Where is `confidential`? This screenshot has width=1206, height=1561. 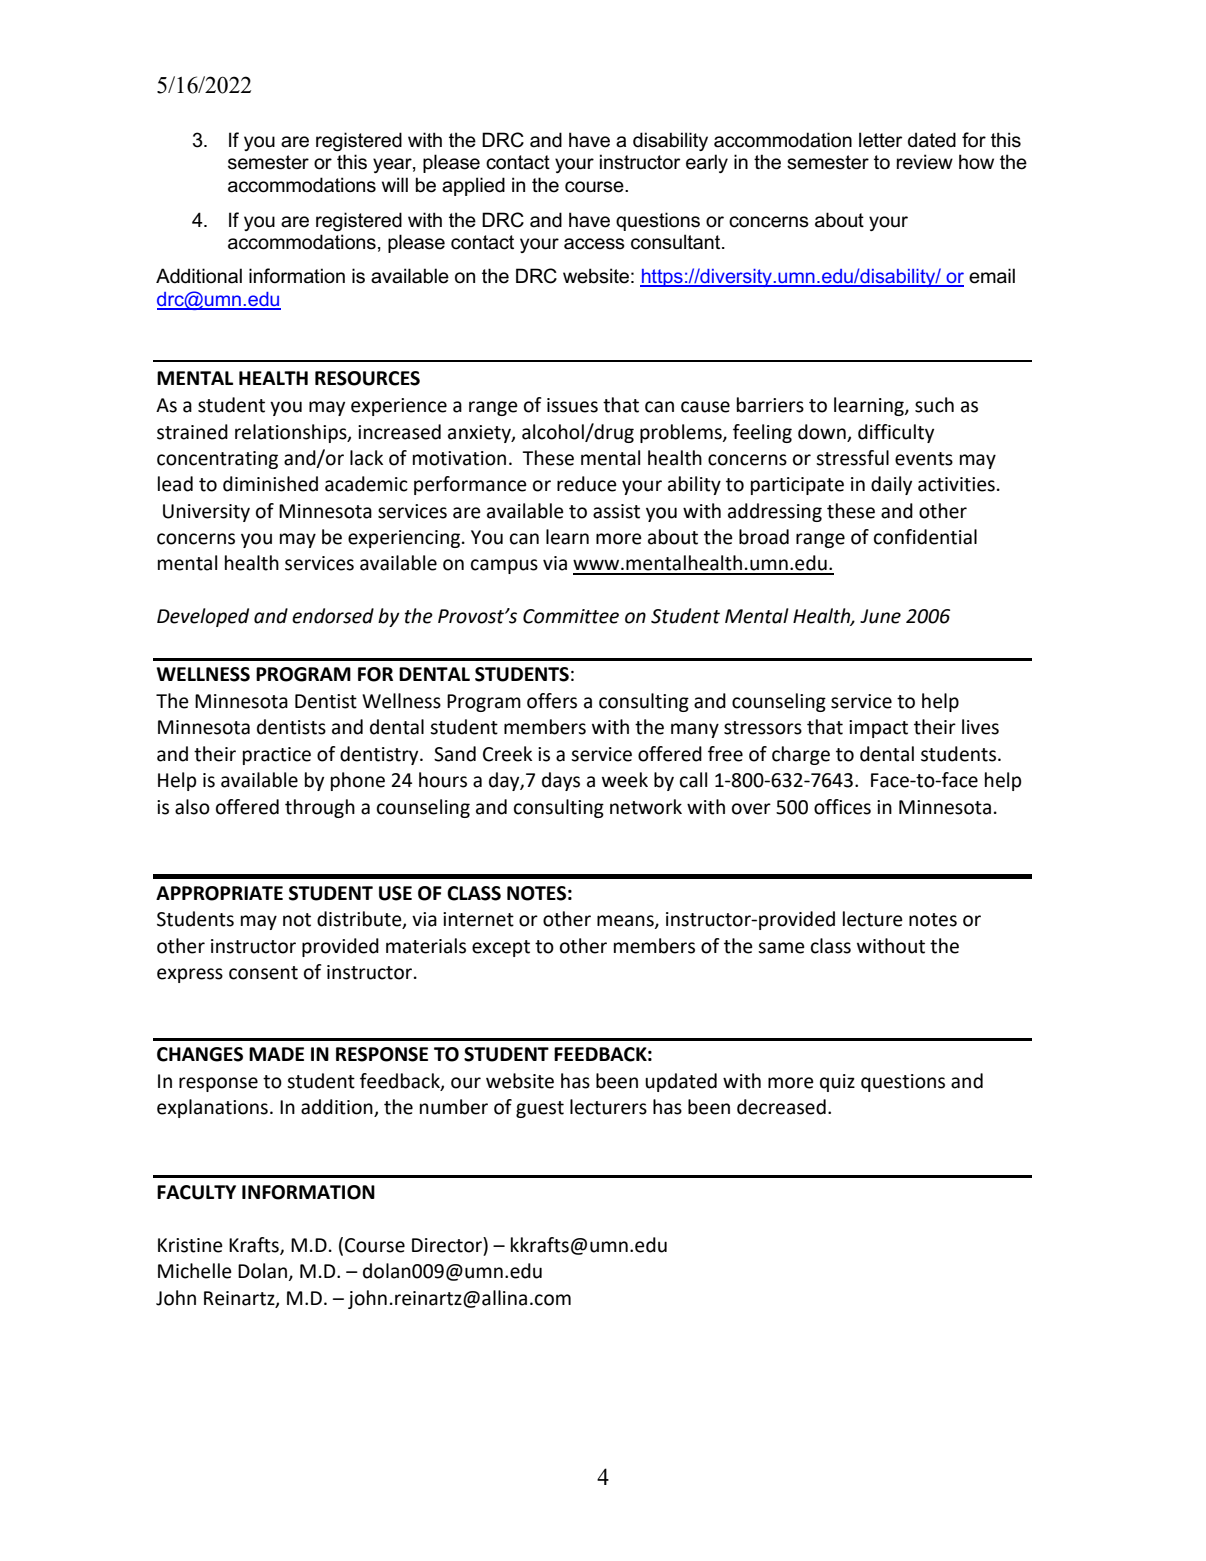 confidential is located at coordinates (925, 537).
